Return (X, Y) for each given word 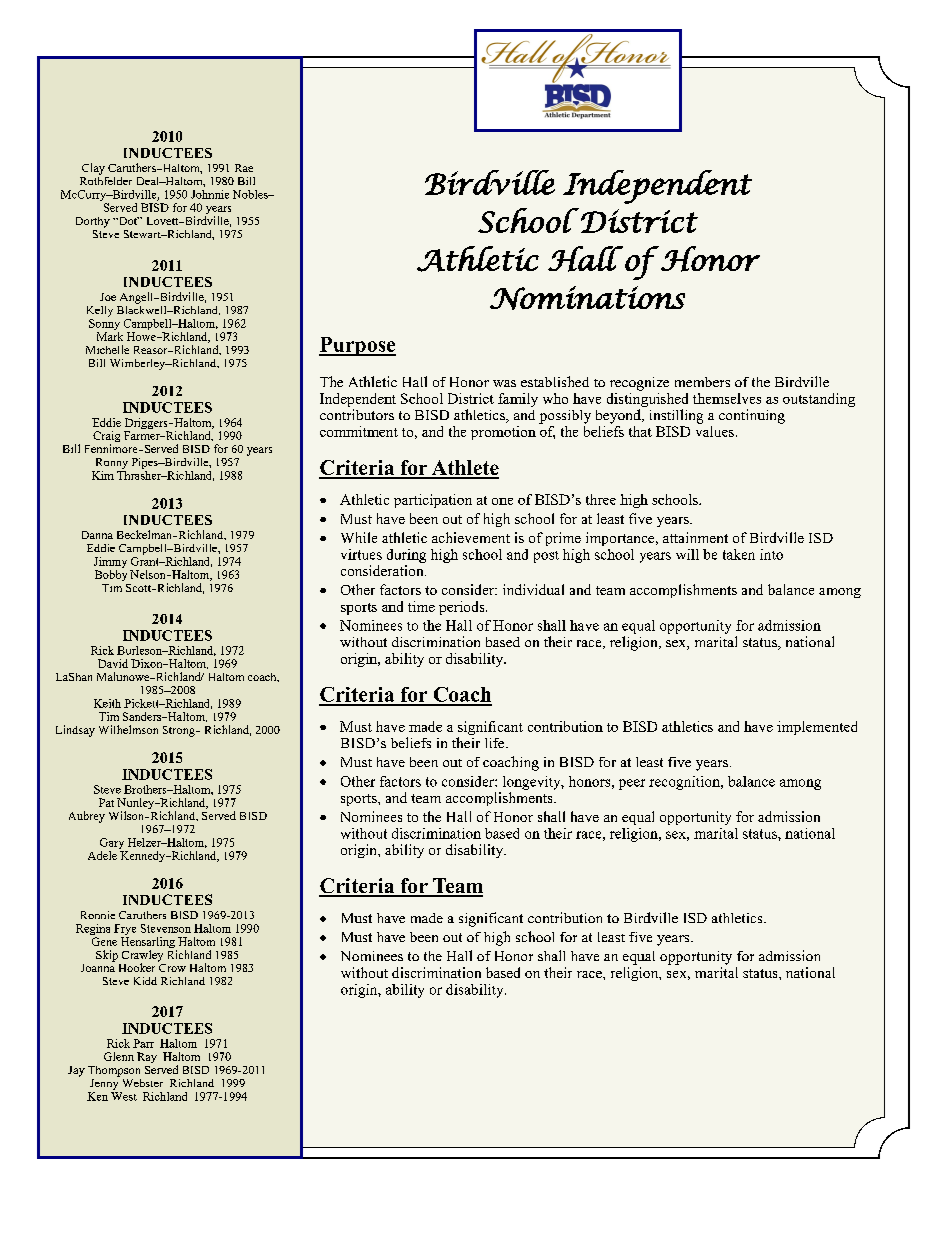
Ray (147, 1057)
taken (739, 554)
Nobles (251, 194)
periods (463, 608)
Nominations (587, 298)
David (113, 663)
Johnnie (210, 194)
